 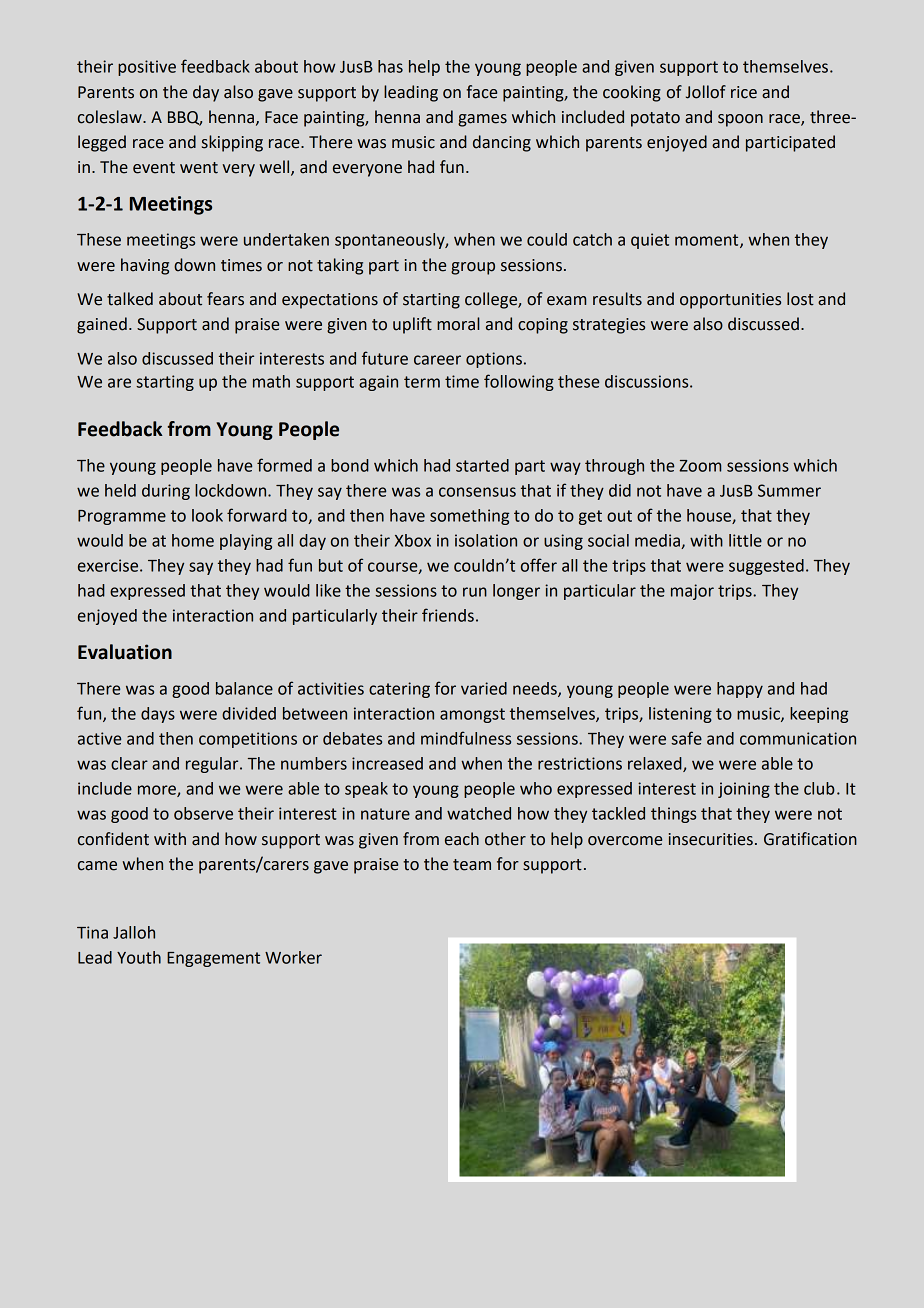 I want to click on career, so click(x=437, y=360).
